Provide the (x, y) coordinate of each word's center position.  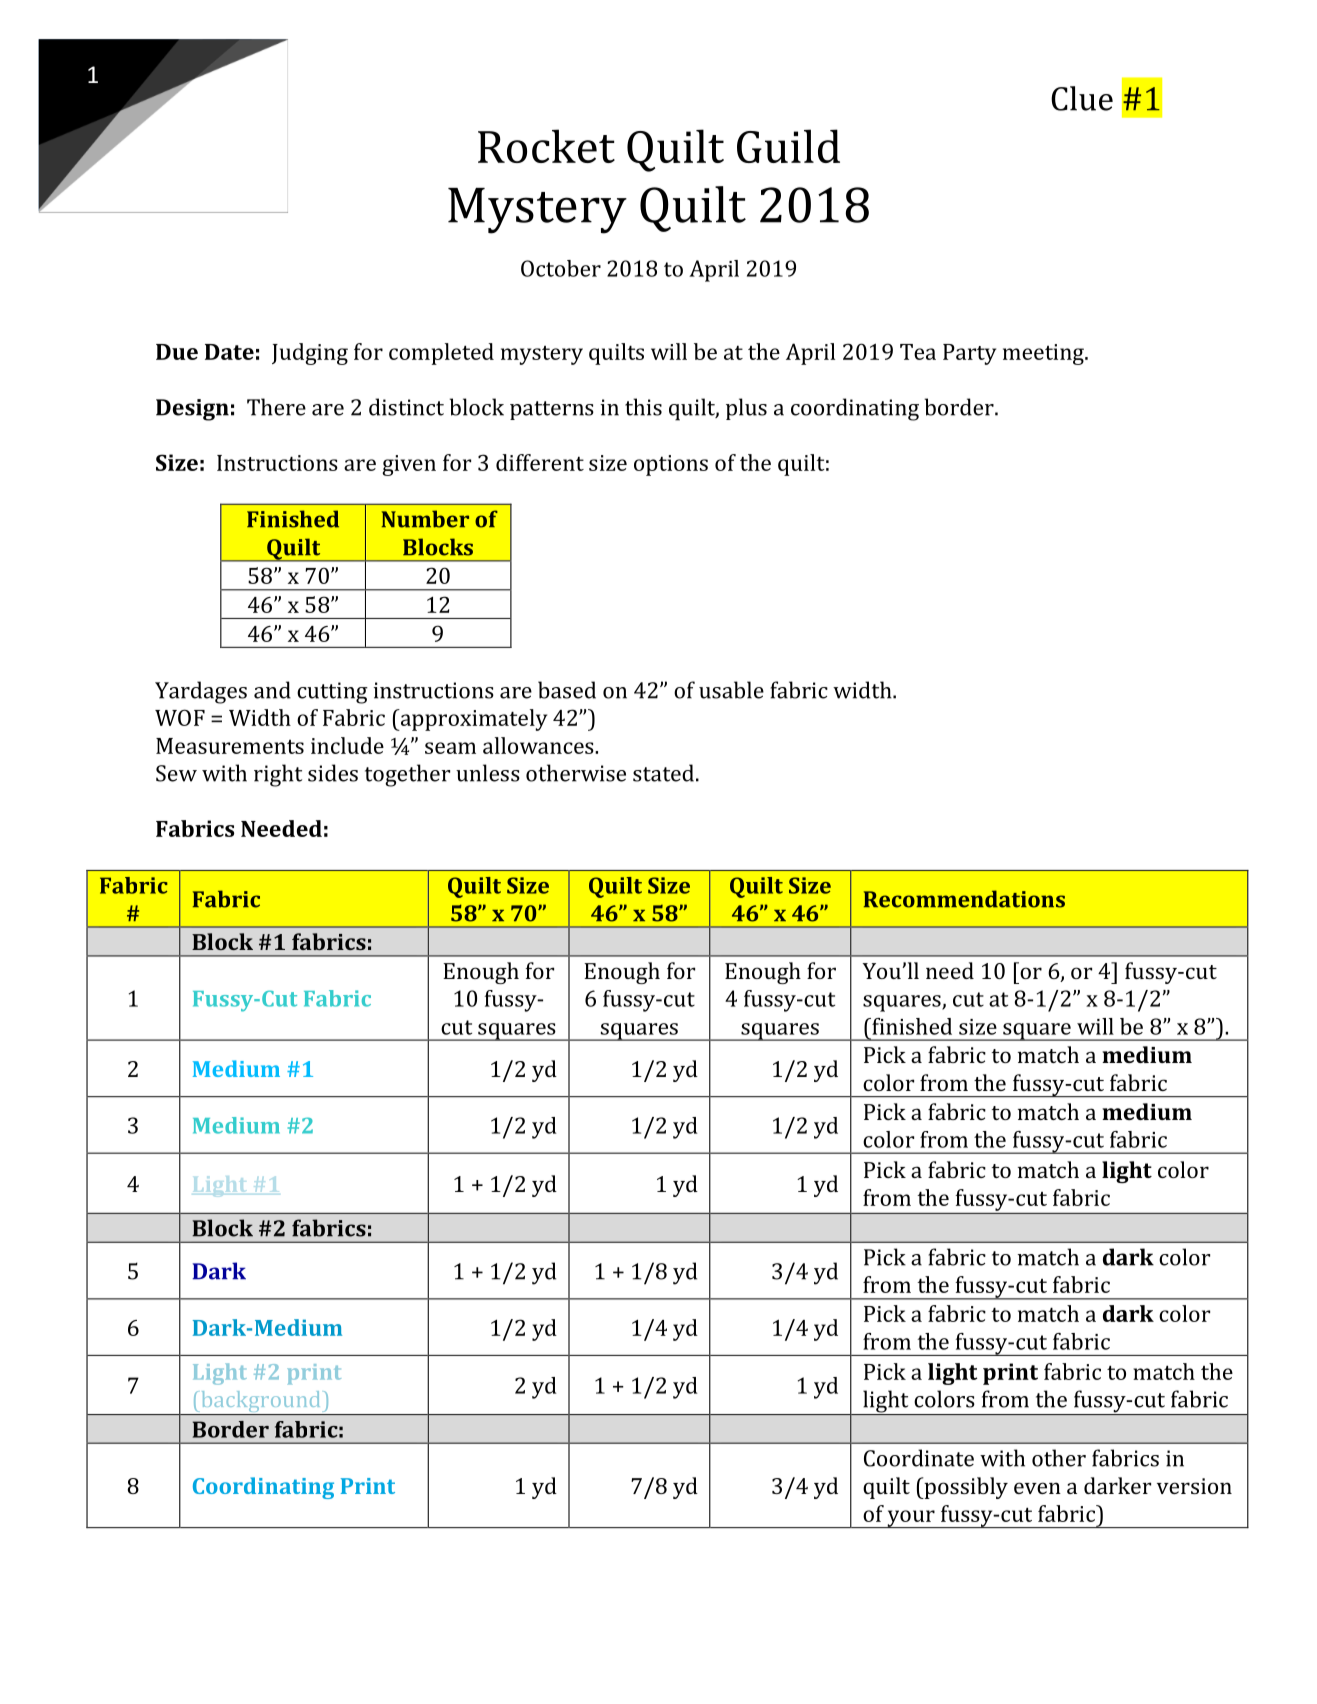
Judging (310, 354)
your (911, 1519)
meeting (1044, 354)
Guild (788, 146)
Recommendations (964, 899)
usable (731, 690)
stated (663, 773)
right (278, 775)
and (272, 690)
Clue (1082, 98)
